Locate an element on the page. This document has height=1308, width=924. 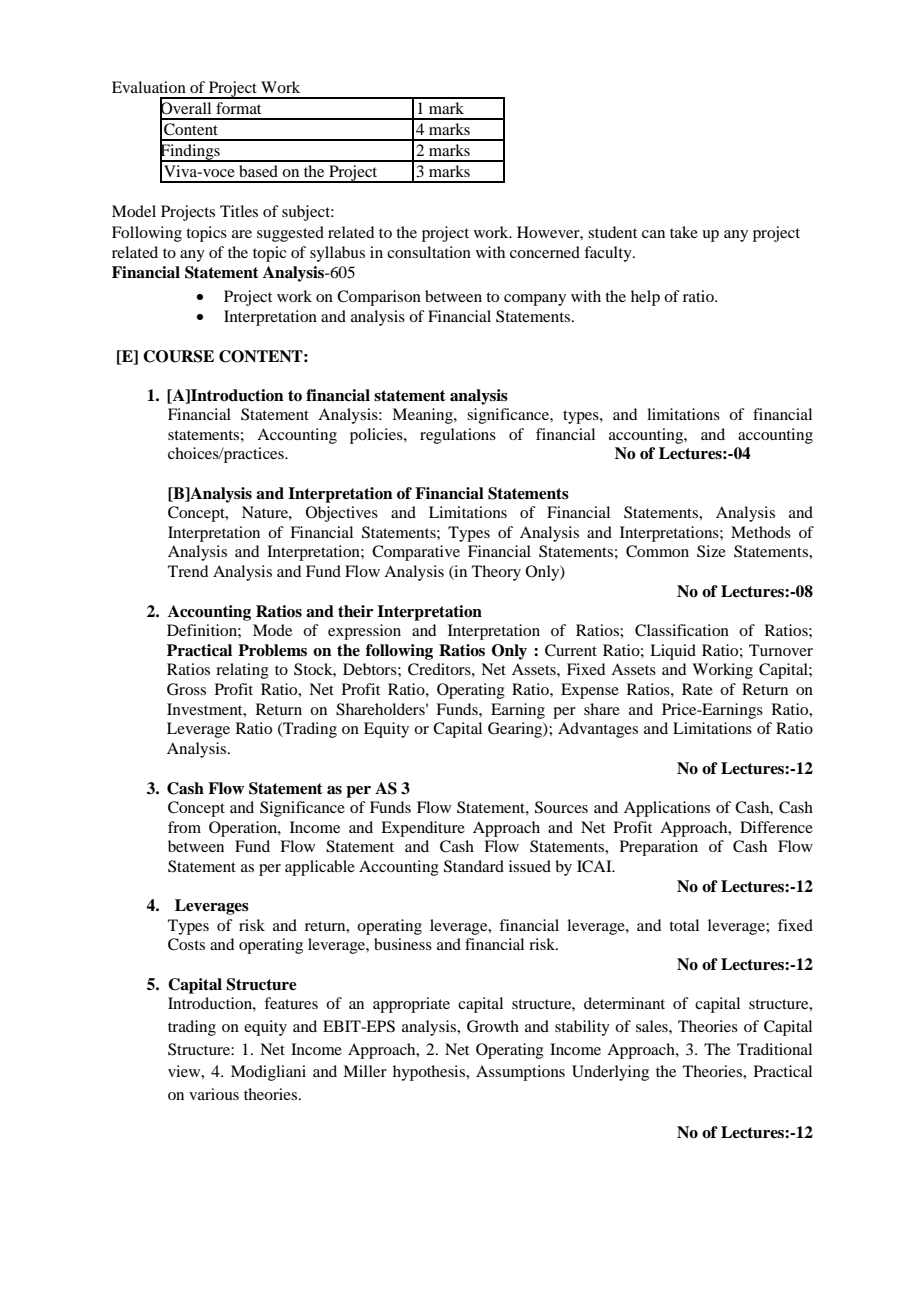
Evaluation is located at coordinates (149, 87).
